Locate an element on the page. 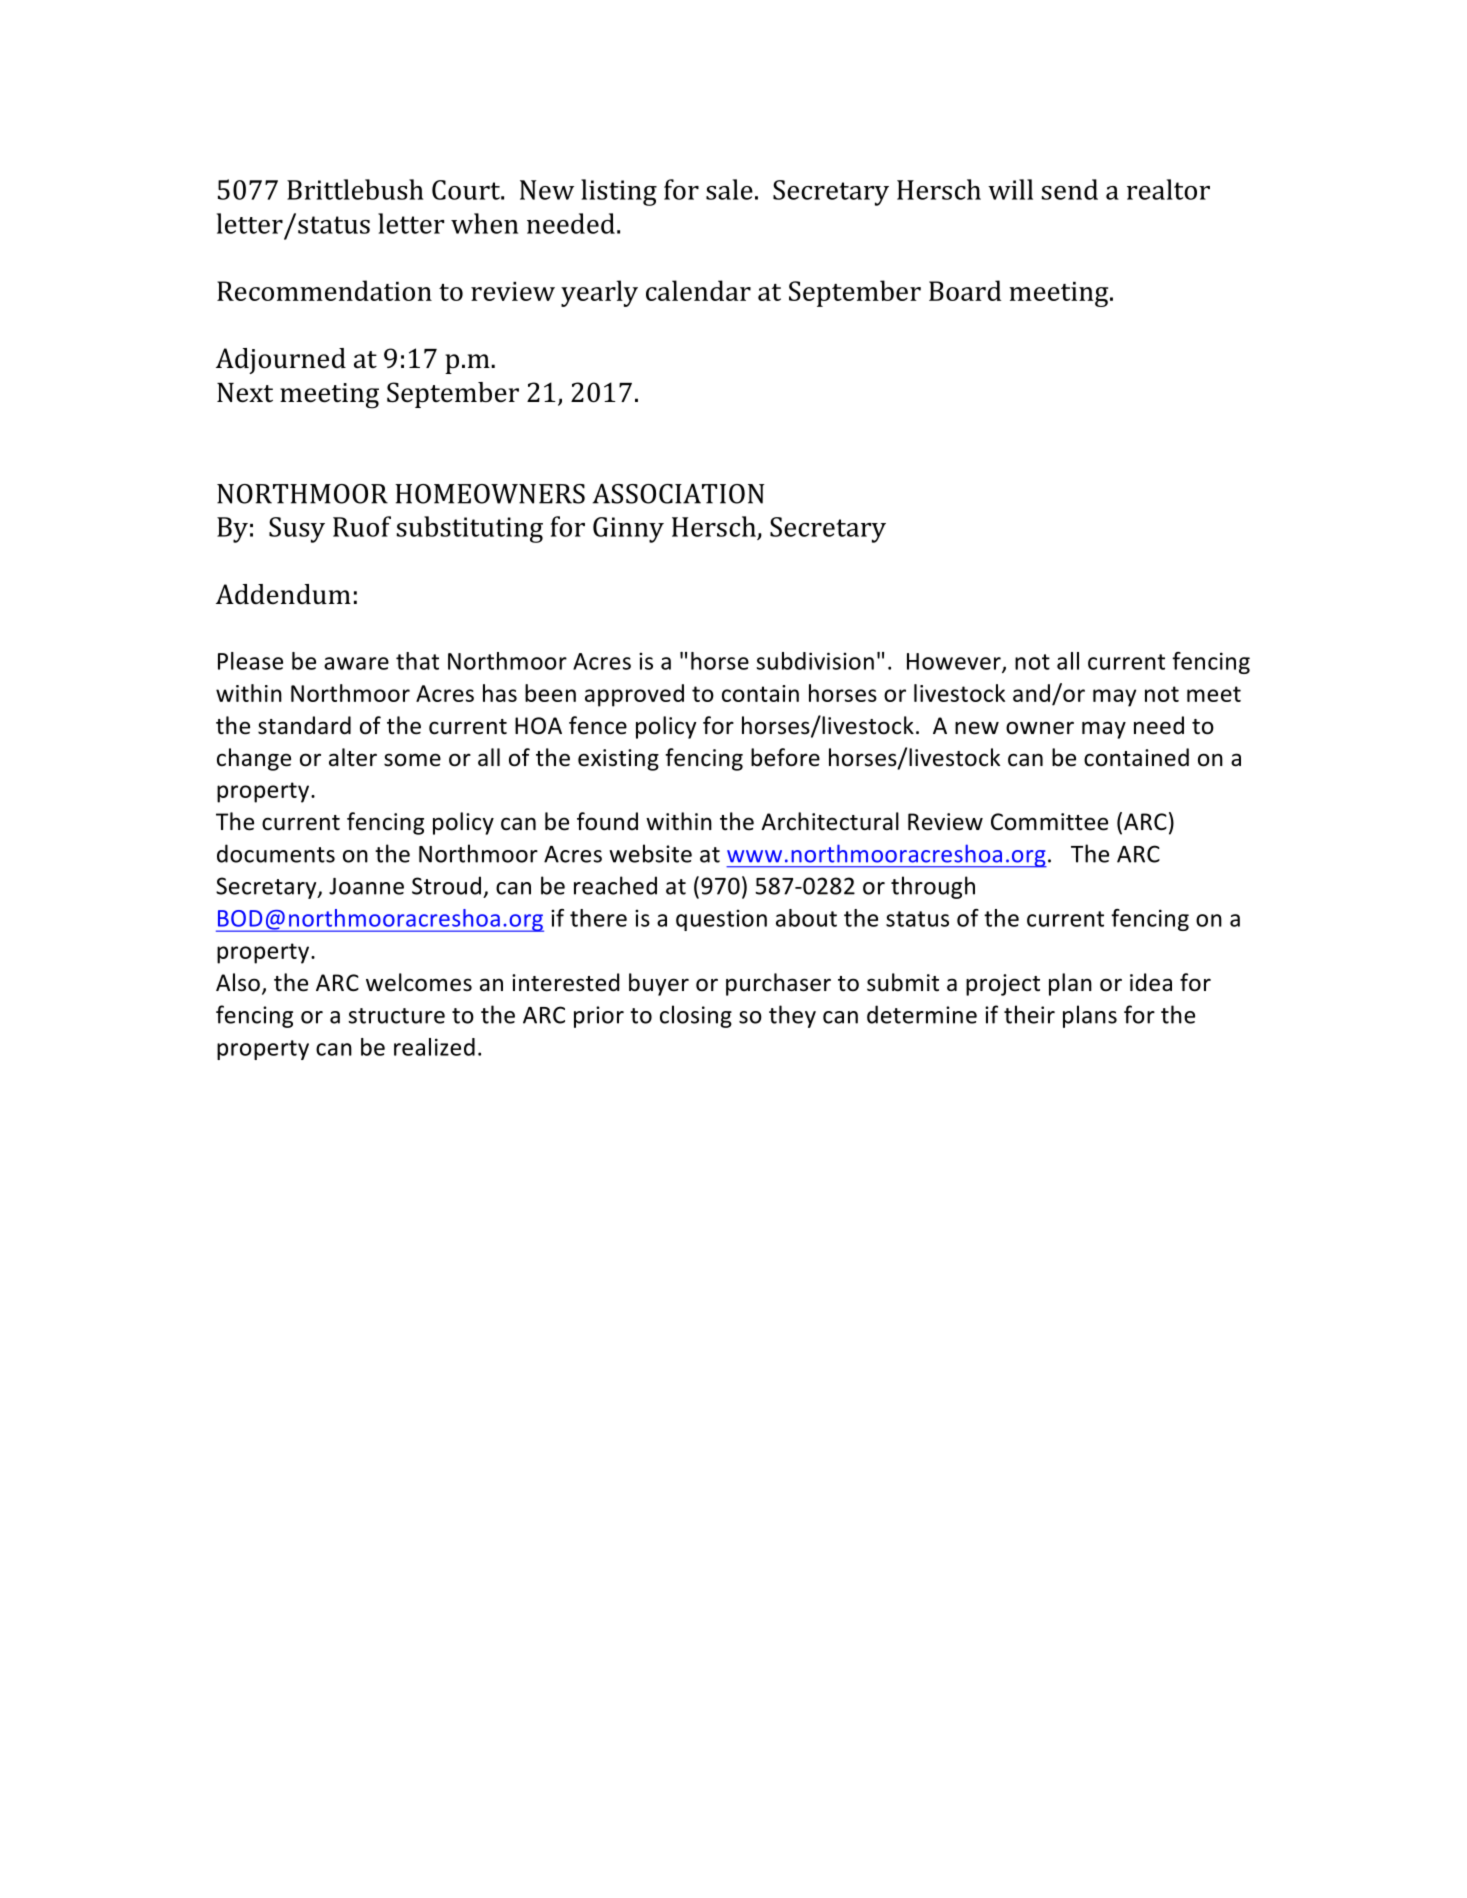 Image resolution: width=1467 pixels, height=1898 pixels. Addendum is located at coordinates (283, 594).
